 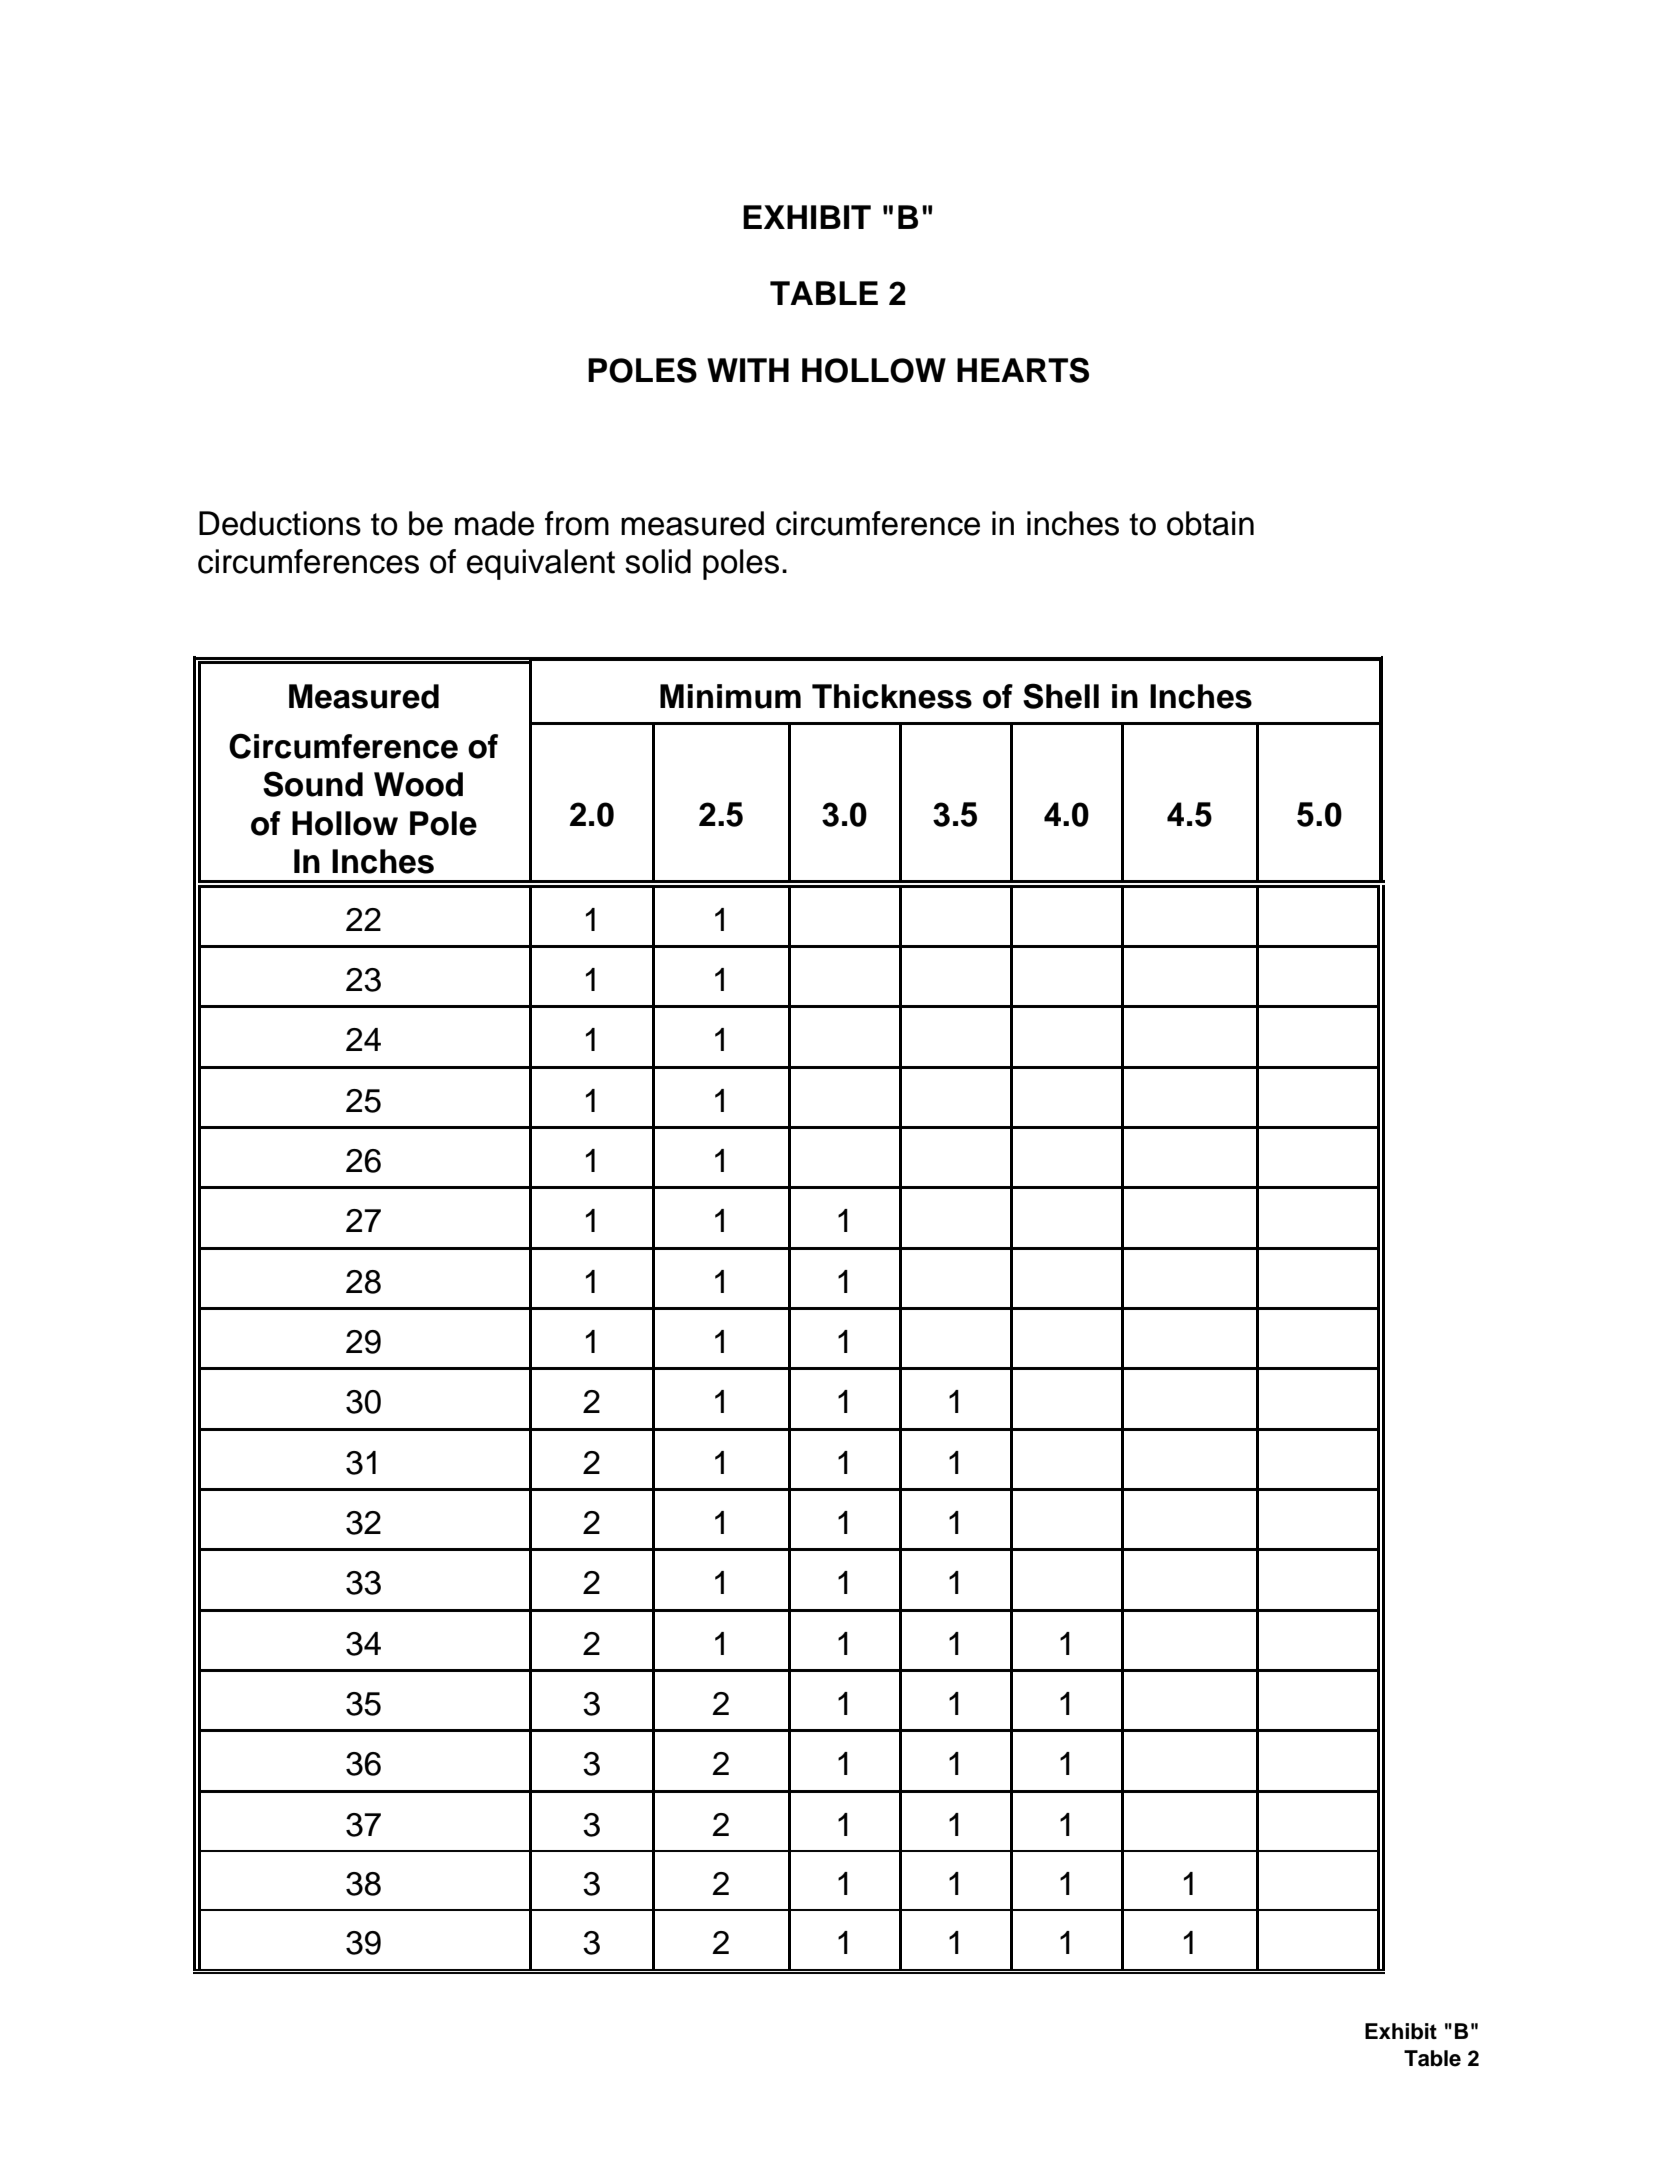 I want to click on from, so click(x=577, y=523).
